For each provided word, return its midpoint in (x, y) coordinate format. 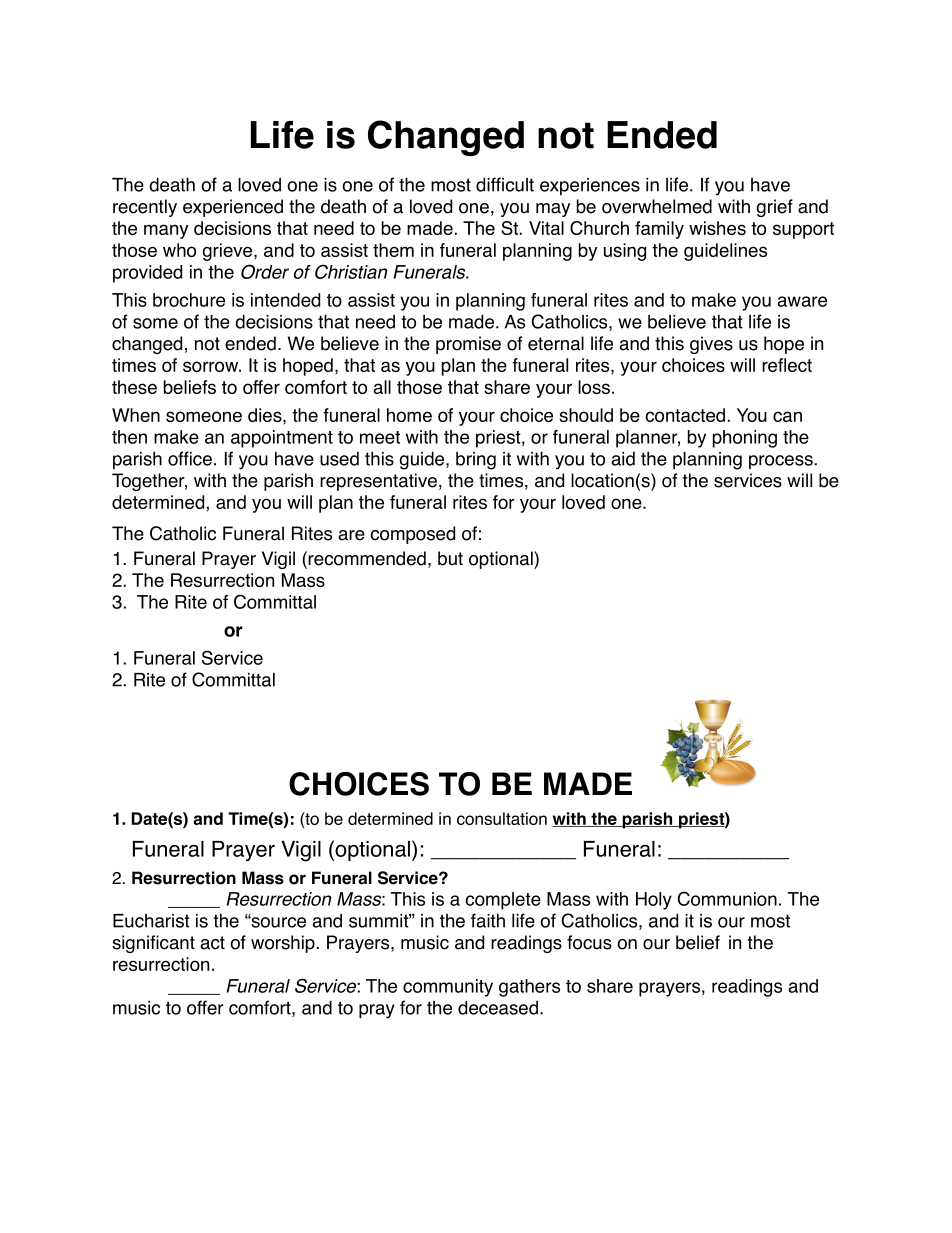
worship (283, 944)
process (781, 462)
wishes (717, 228)
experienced (233, 208)
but (450, 558)
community (448, 988)
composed (412, 535)
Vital (546, 228)
